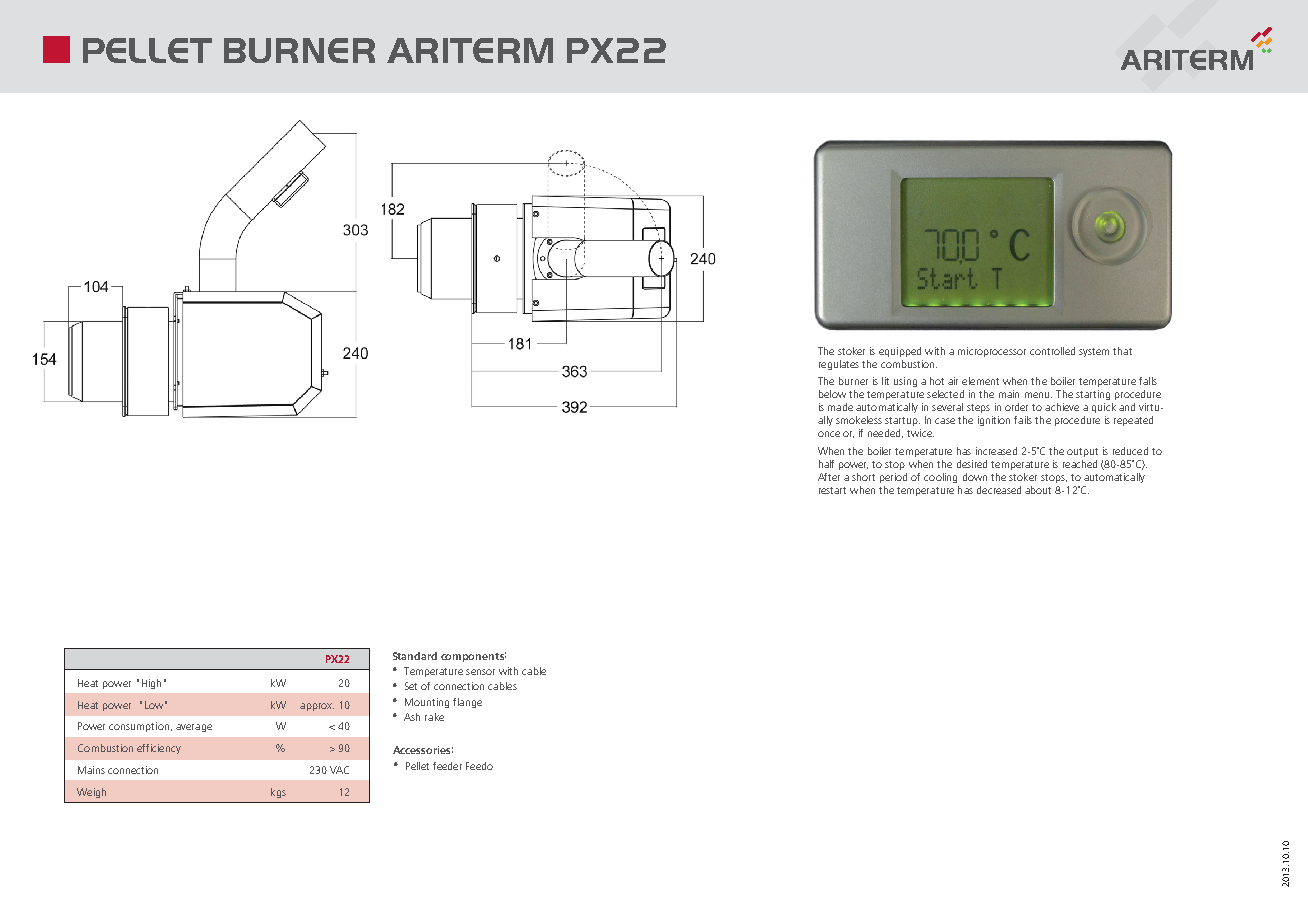 The image size is (1308, 924). Describe the element at coordinates (480, 672) in the screenshot. I see `sensor` at that location.
